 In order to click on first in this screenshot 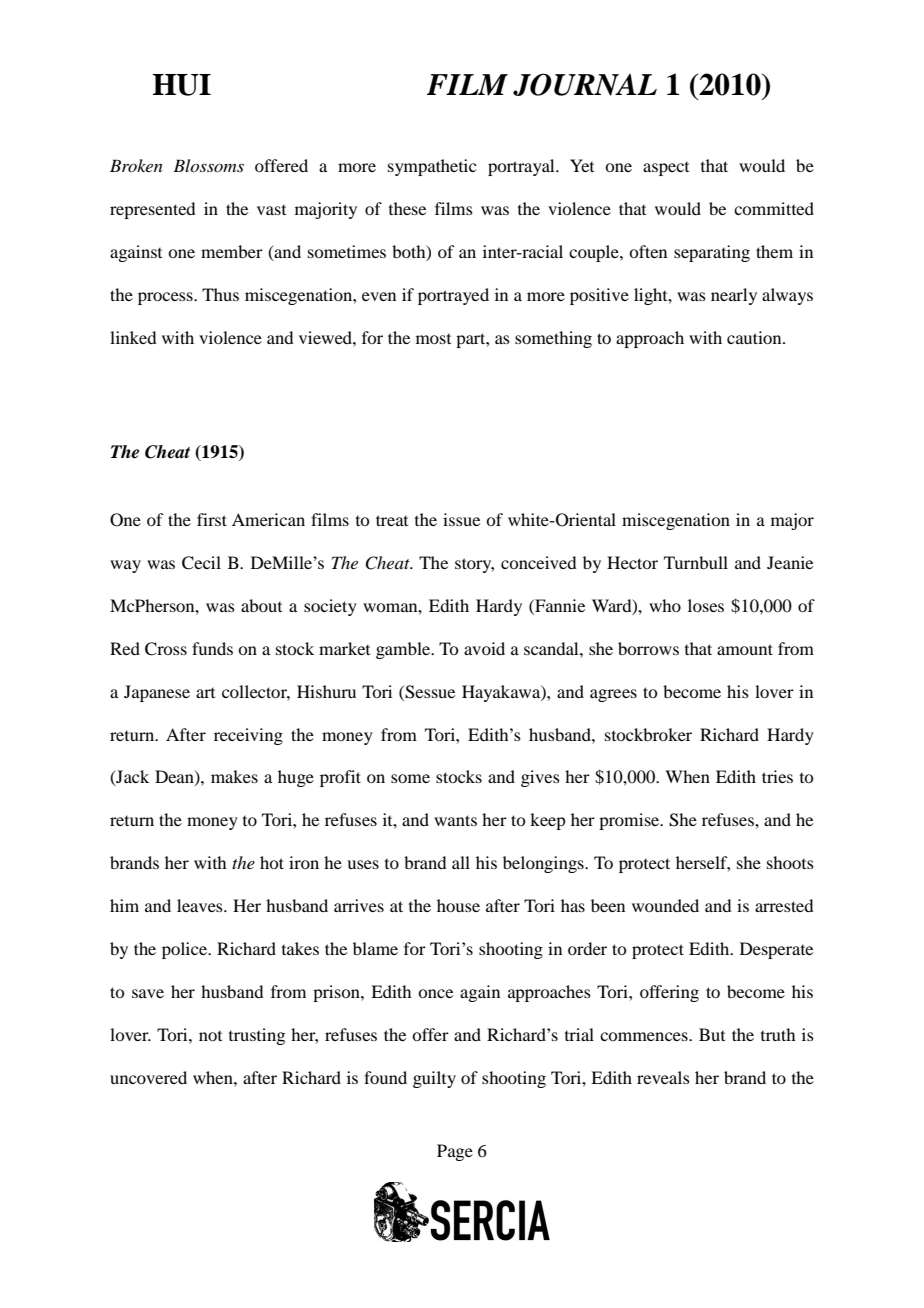, I will do `click(212, 519)`.
